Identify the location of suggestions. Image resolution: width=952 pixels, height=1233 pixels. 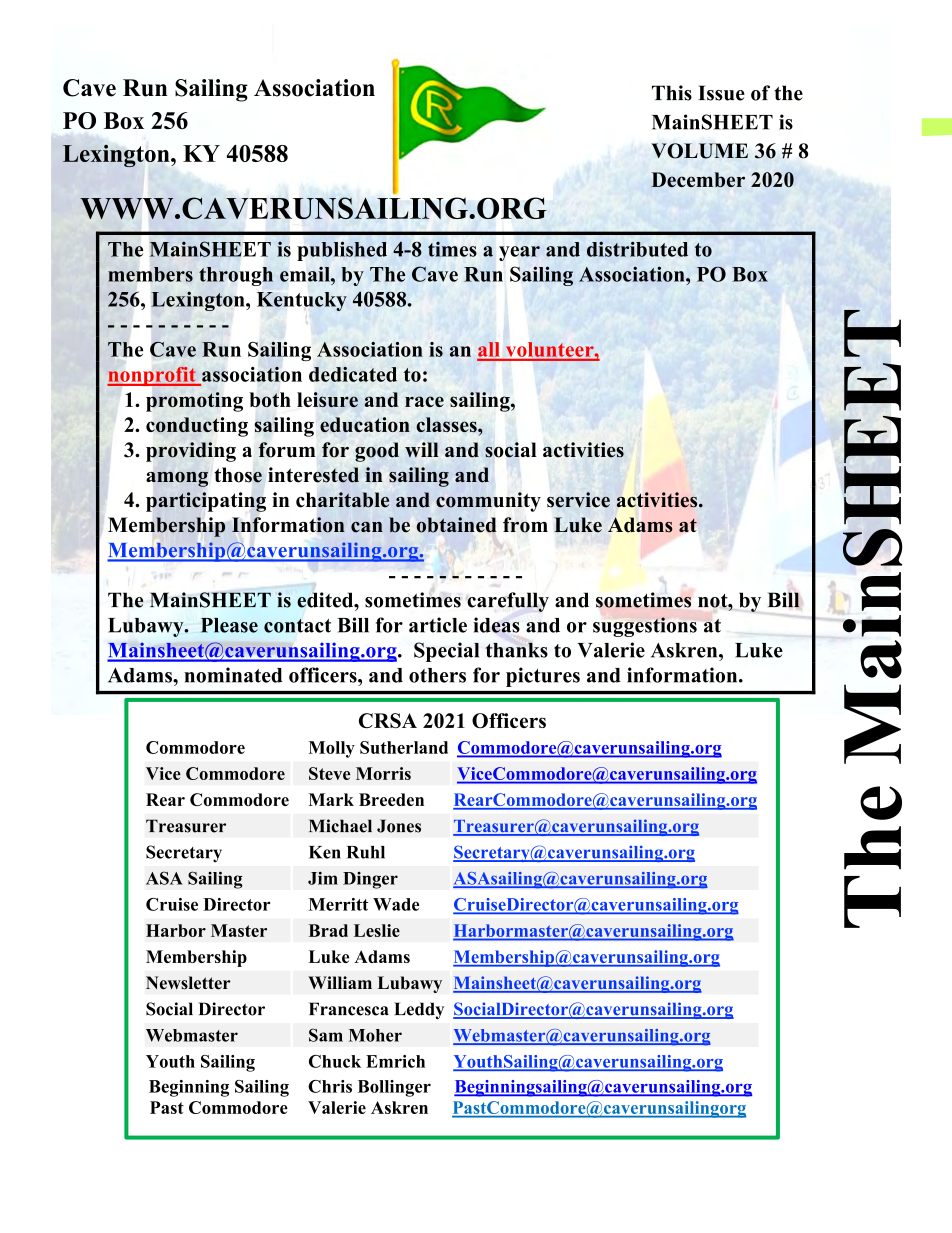
(645, 627).
